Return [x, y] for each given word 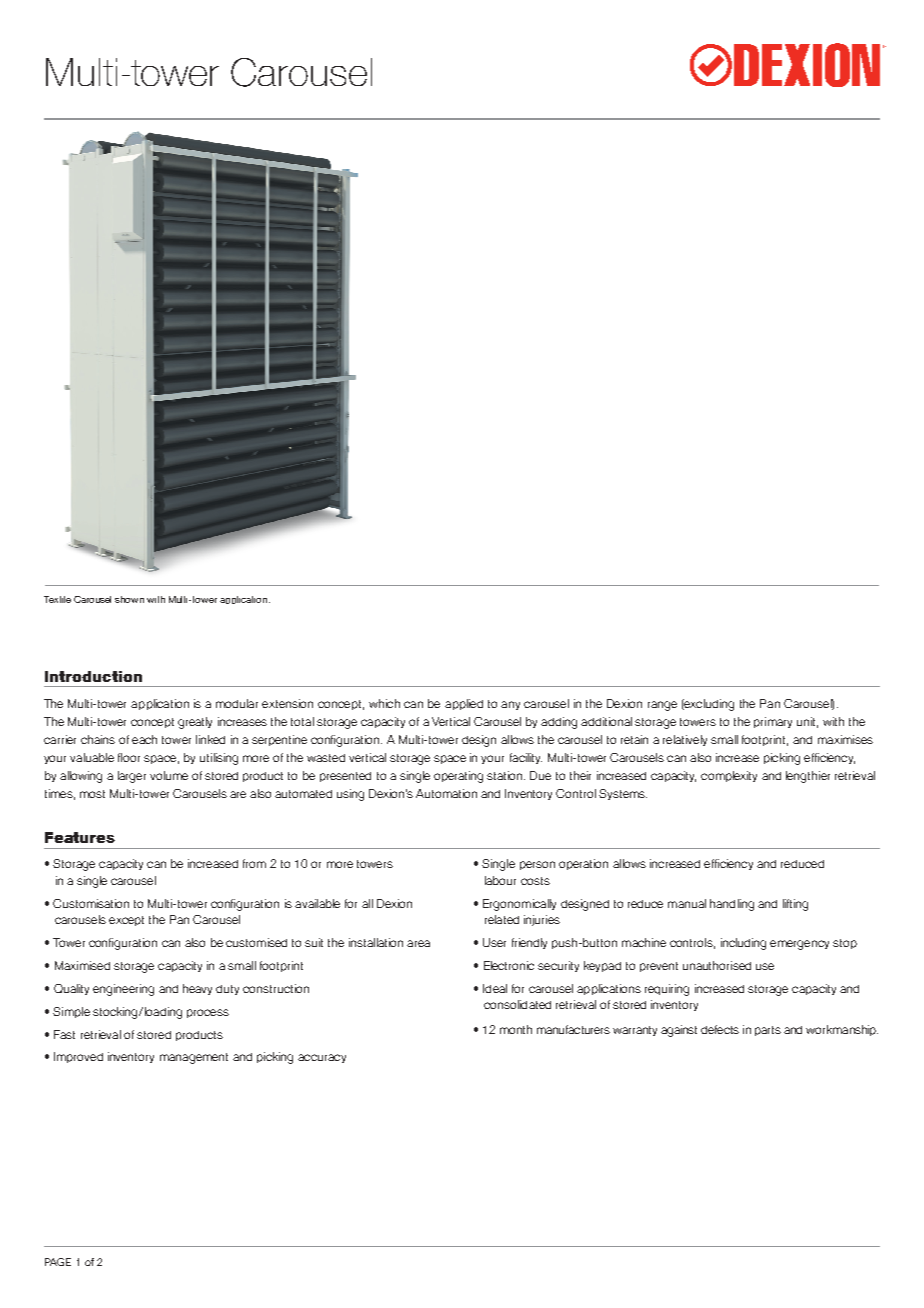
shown [129, 599]
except [126, 921]
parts [768, 1031]
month [516, 1029]
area [418, 943]
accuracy [322, 1058]
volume [169, 775]
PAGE [58, 1262]
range [662, 706]
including [743, 944]
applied [464, 704]
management [194, 1058]
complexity [729, 776]
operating [458, 777]
